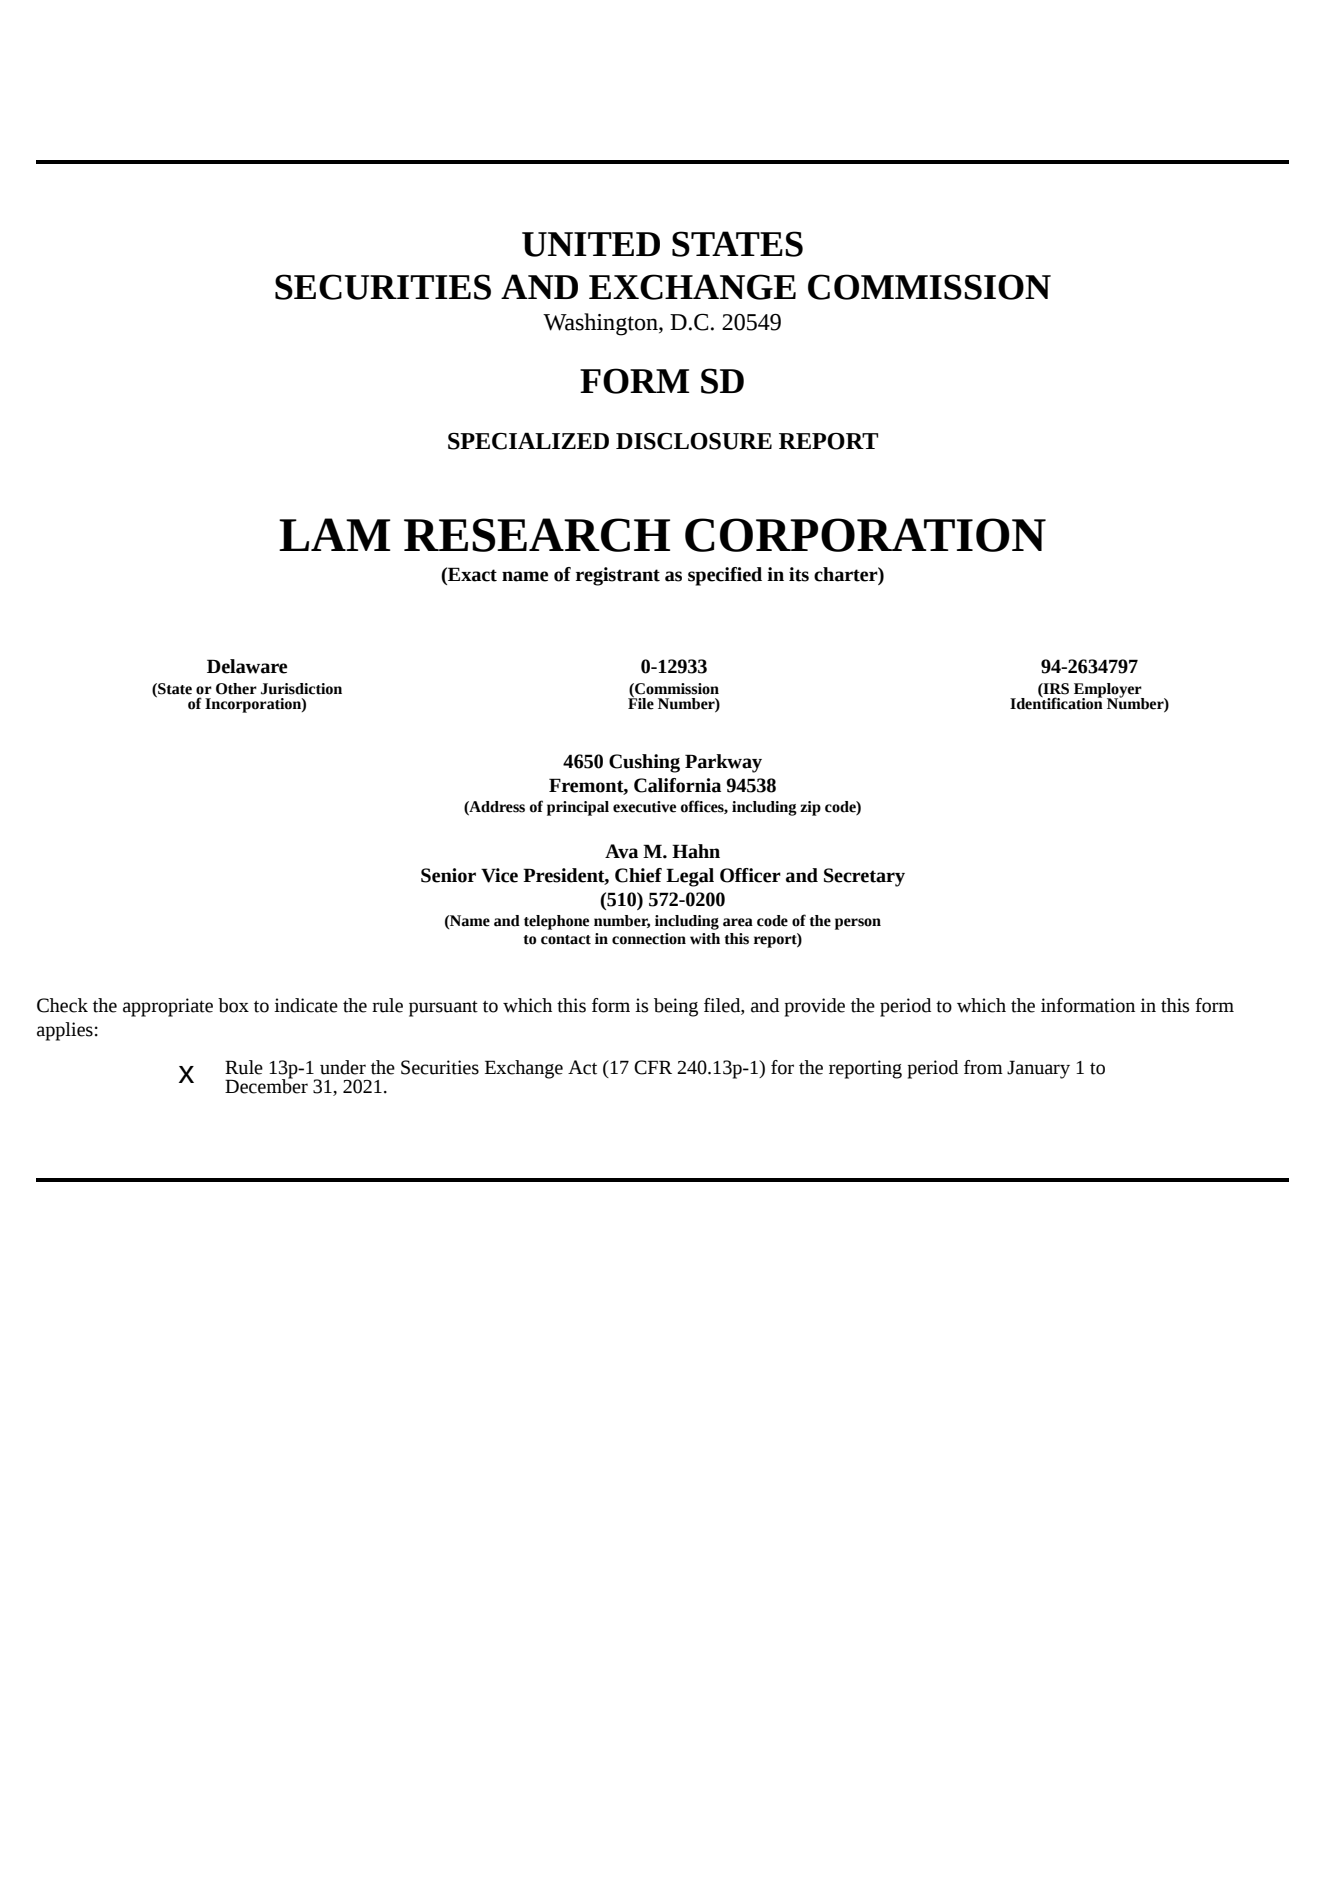  What do you see at coordinates (799, 574) in the screenshot?
I see `its` at bounding box center [799, 574].
